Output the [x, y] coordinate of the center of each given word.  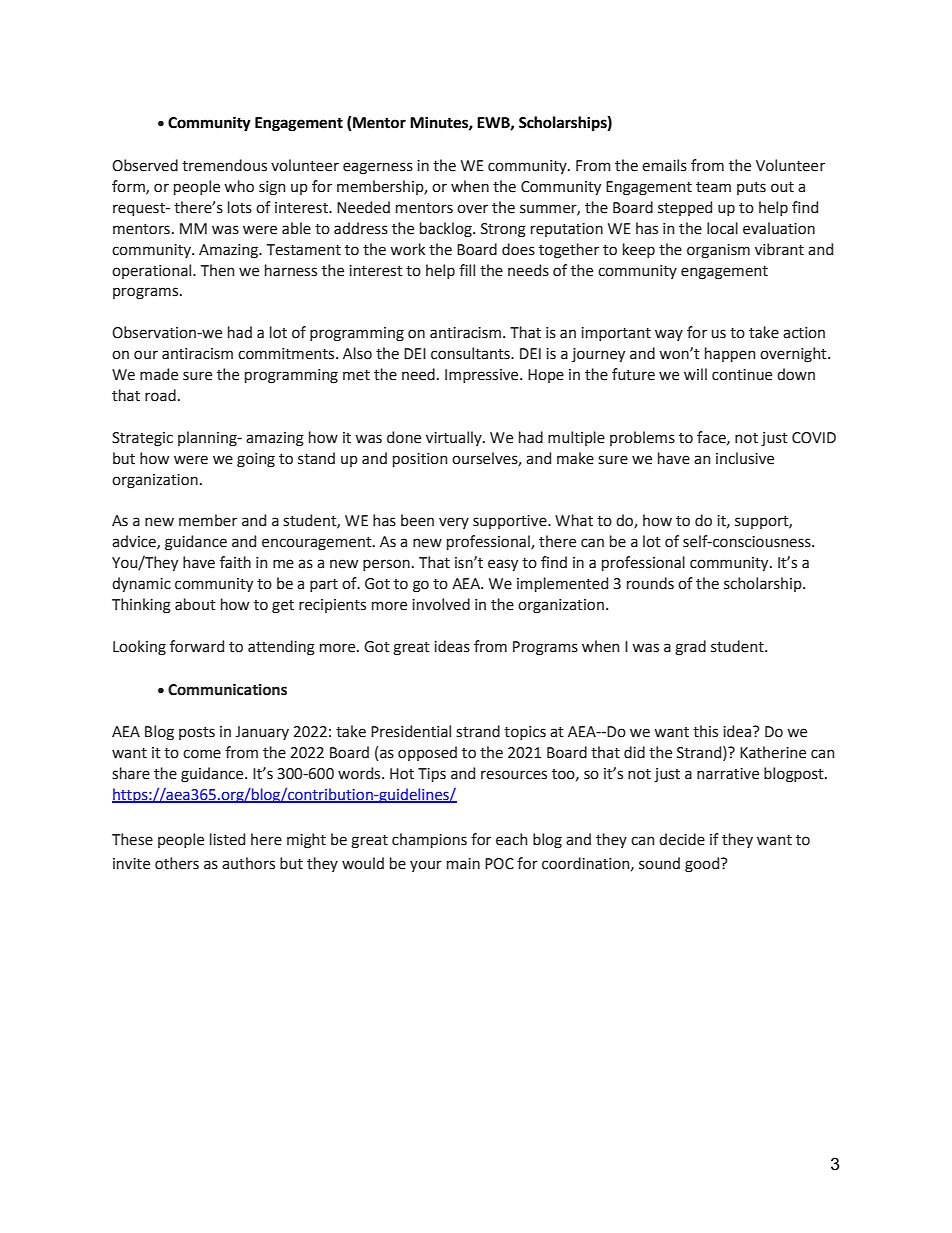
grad [690, 648]
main [463, 864]
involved [441, 604]
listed [227, 839]
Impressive [483, 376]
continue [742, 375]
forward [197, 646]
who [239, 186]
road [160, 395]
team [713, 187]
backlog [447, 230]
